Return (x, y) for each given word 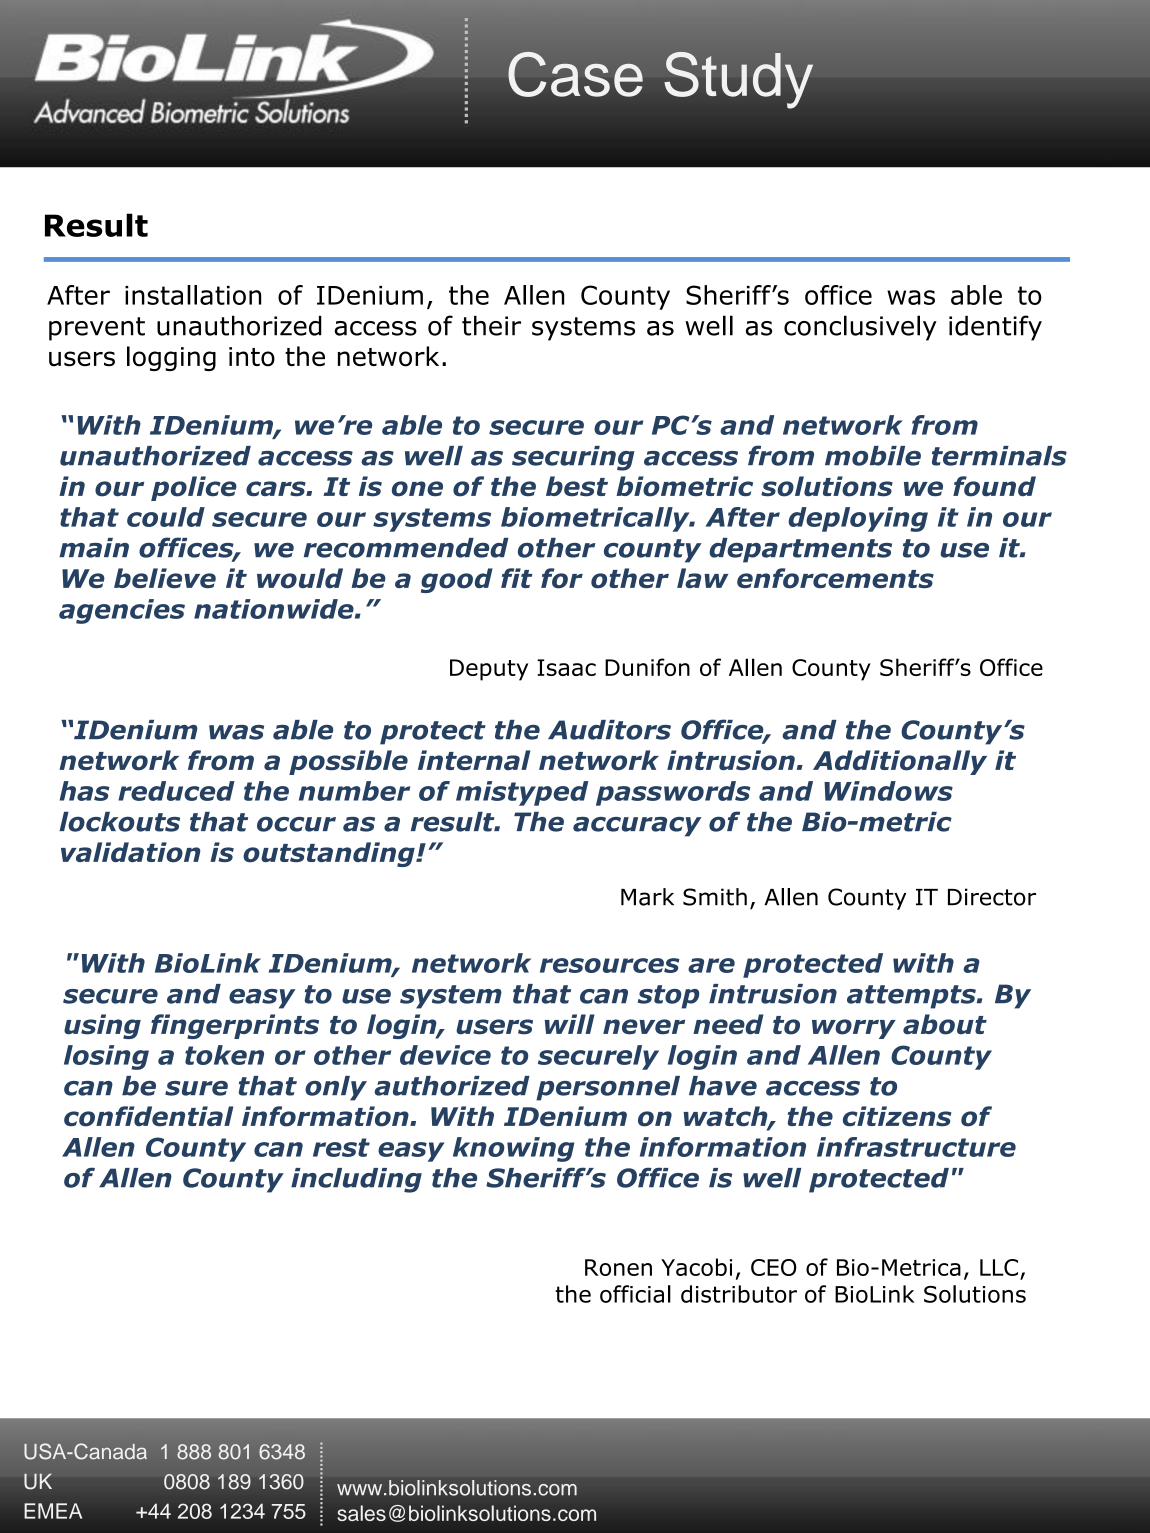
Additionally (900, 762)
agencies (122, 611)
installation (193, 295)
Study (738, 80)
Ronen (618, 1267)
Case (575, 74)
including (356, 1180)
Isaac (566, 667)
